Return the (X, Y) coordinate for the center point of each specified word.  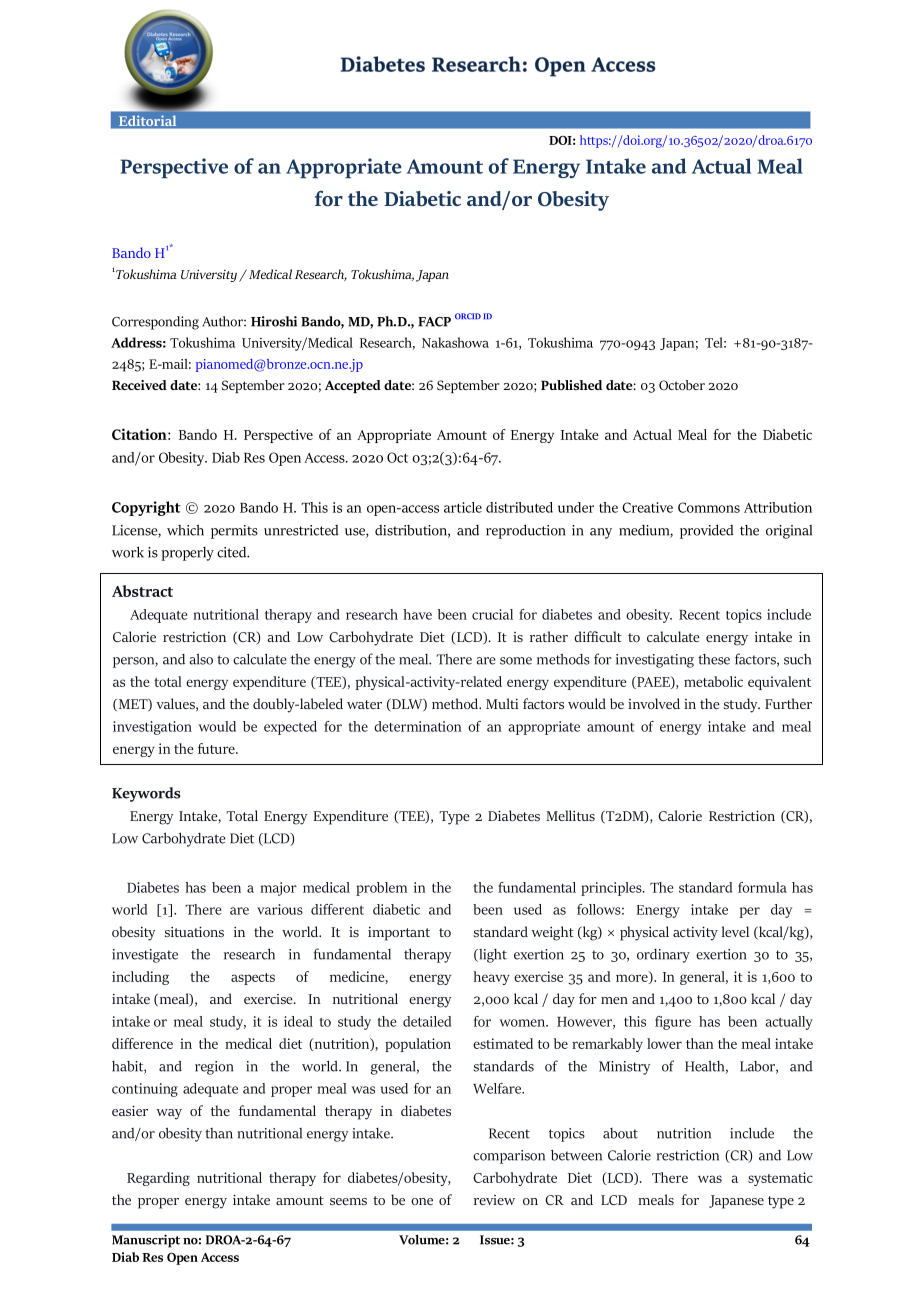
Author (223, 321)
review (494, 1200)
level (735, 931)
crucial (492, 614)
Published (571, 385)
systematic (780, 1179)
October (682, 385)
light (492, 956)
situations (194, 931)
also (201, 659)
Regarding (158, 1179)
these (714, 659)
